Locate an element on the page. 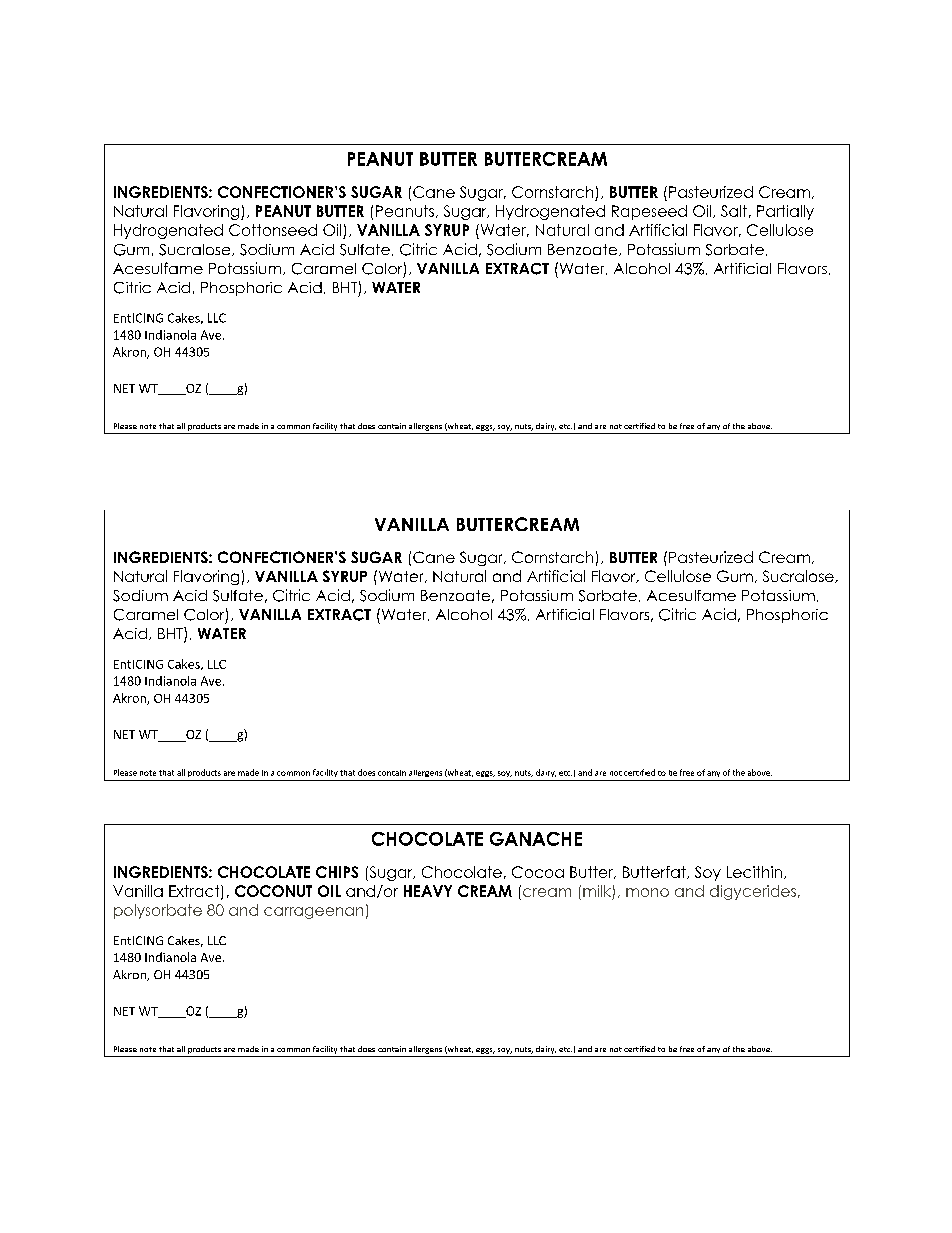 This page has height=1233, width=952. Partially is located at coordinates (785, 212).
